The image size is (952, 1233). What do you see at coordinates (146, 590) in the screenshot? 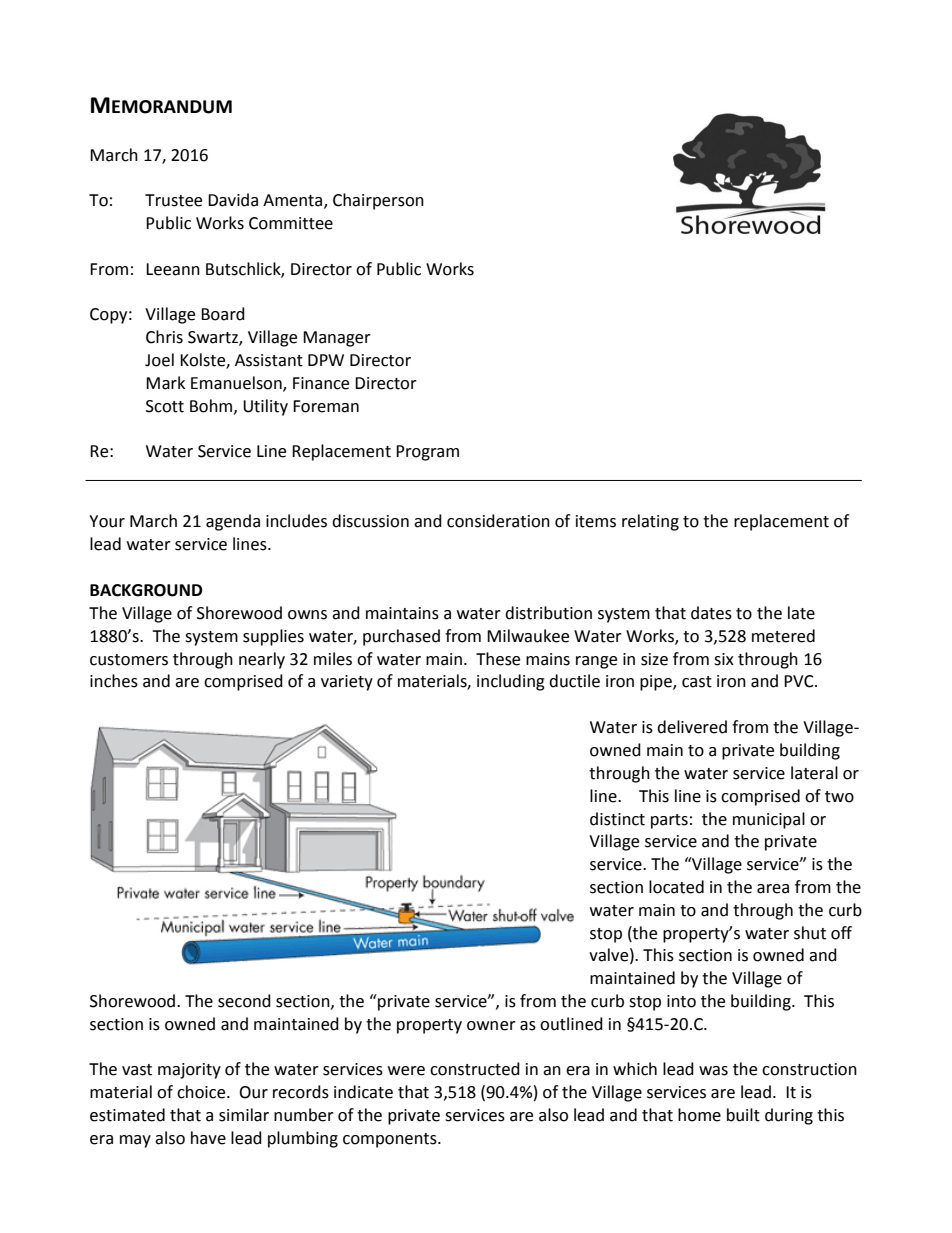
I see `BACKGROUND` at bounding box center [146, 590].
